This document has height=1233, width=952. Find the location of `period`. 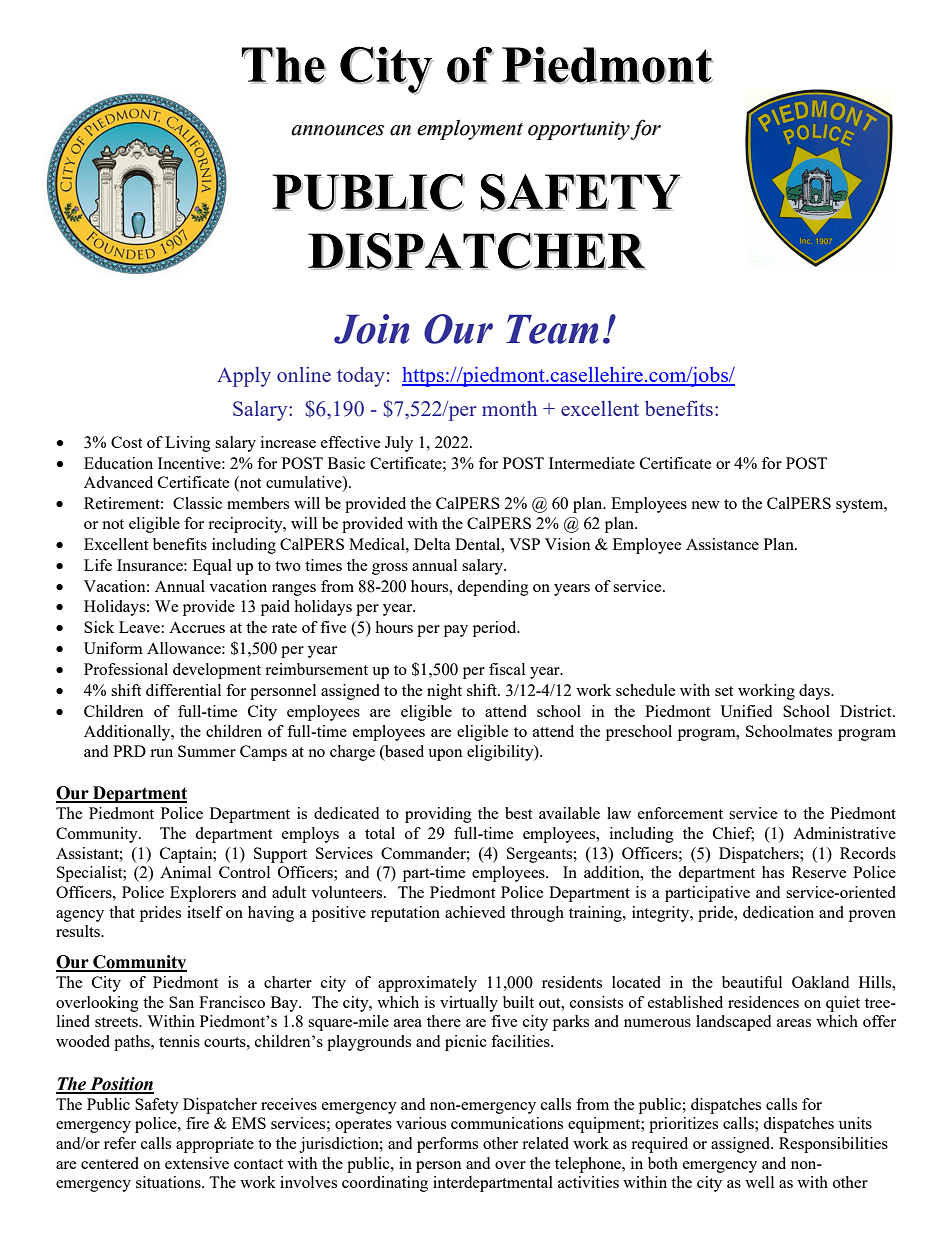

period is located at coordinates (496, 629).
